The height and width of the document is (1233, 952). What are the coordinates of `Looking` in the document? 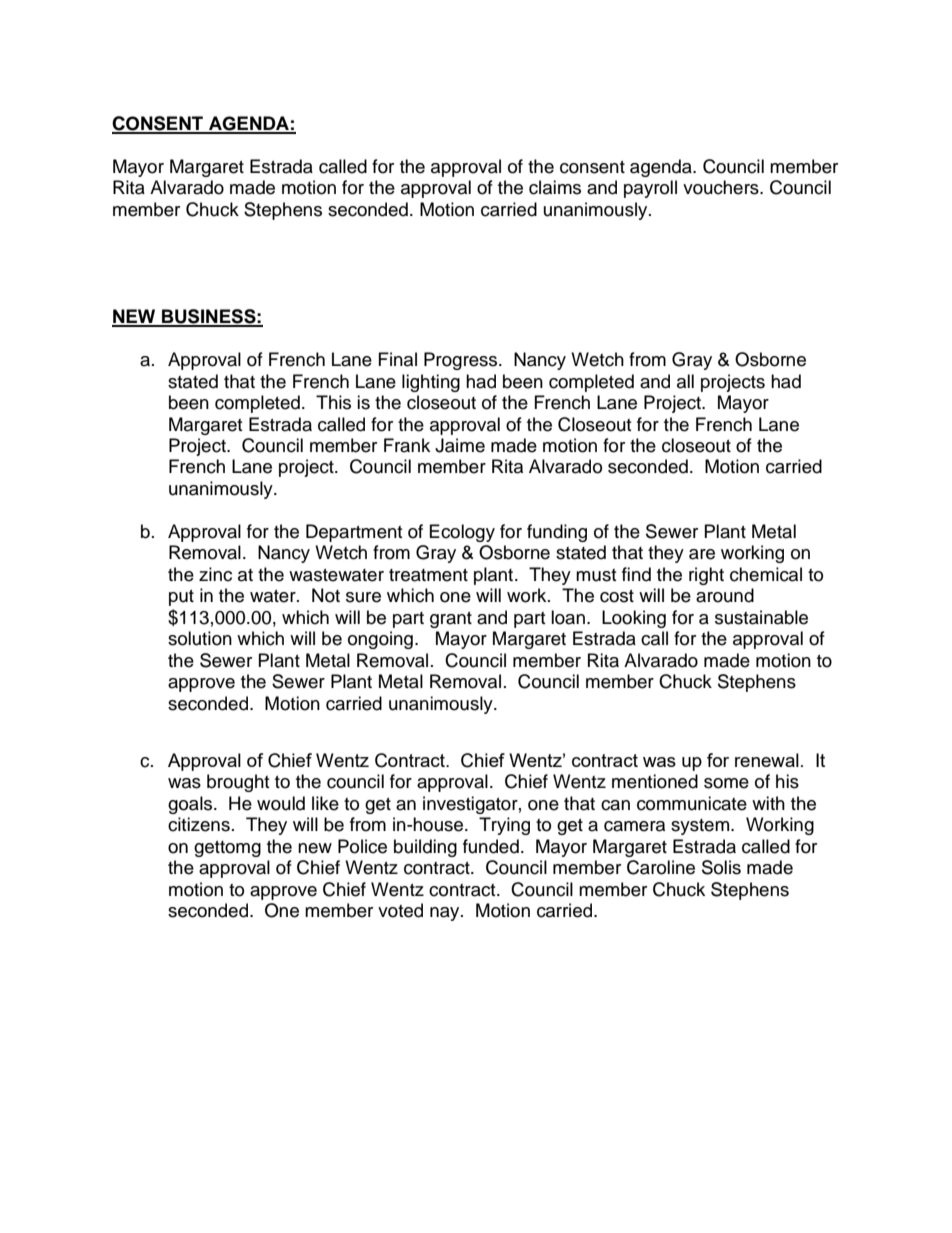 It's located at (634, 619).
